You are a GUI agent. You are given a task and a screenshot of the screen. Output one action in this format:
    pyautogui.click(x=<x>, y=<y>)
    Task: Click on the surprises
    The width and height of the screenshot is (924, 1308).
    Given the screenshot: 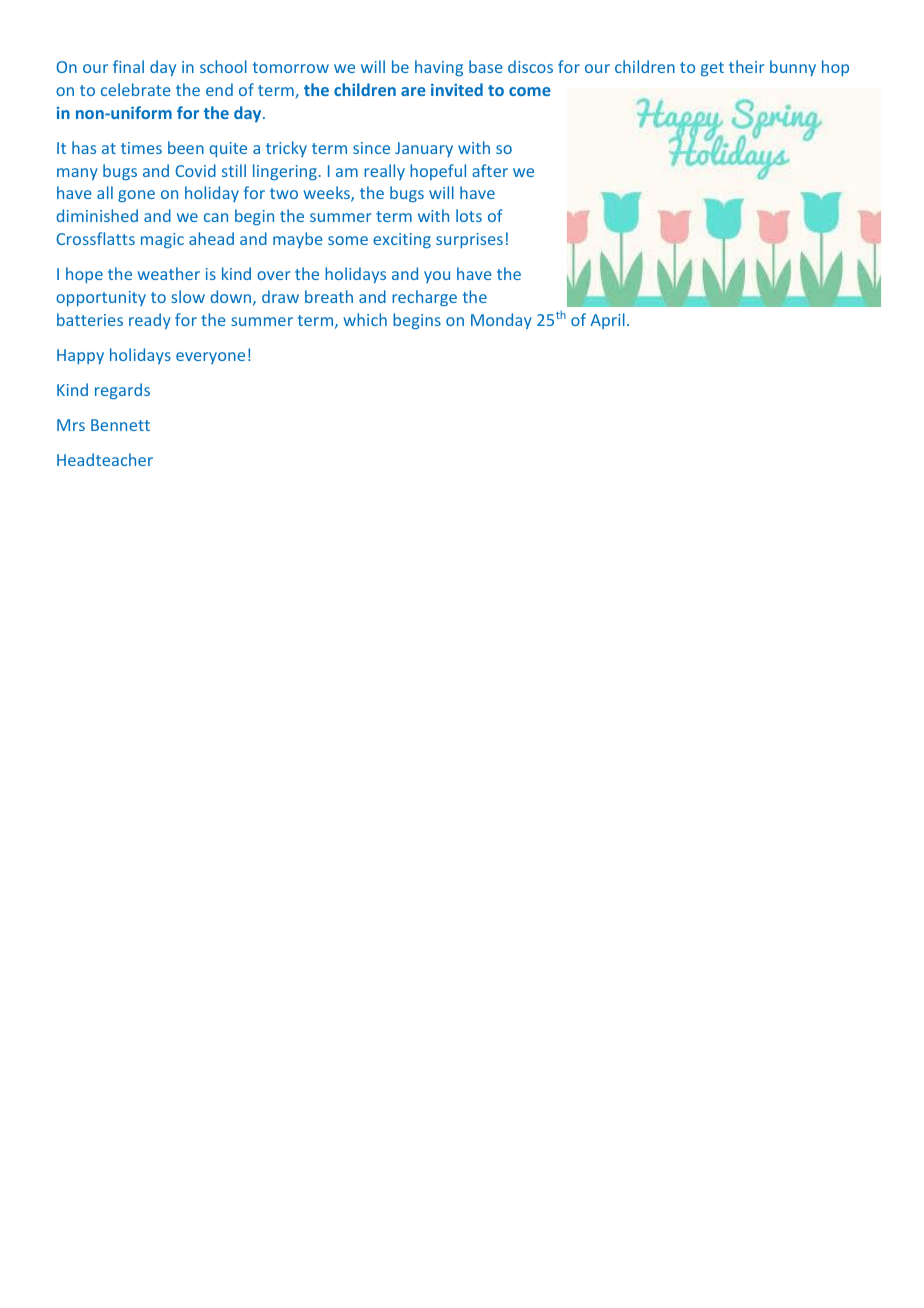 What is the action you would take?
    pyautogui.click(x=469, y=240)
